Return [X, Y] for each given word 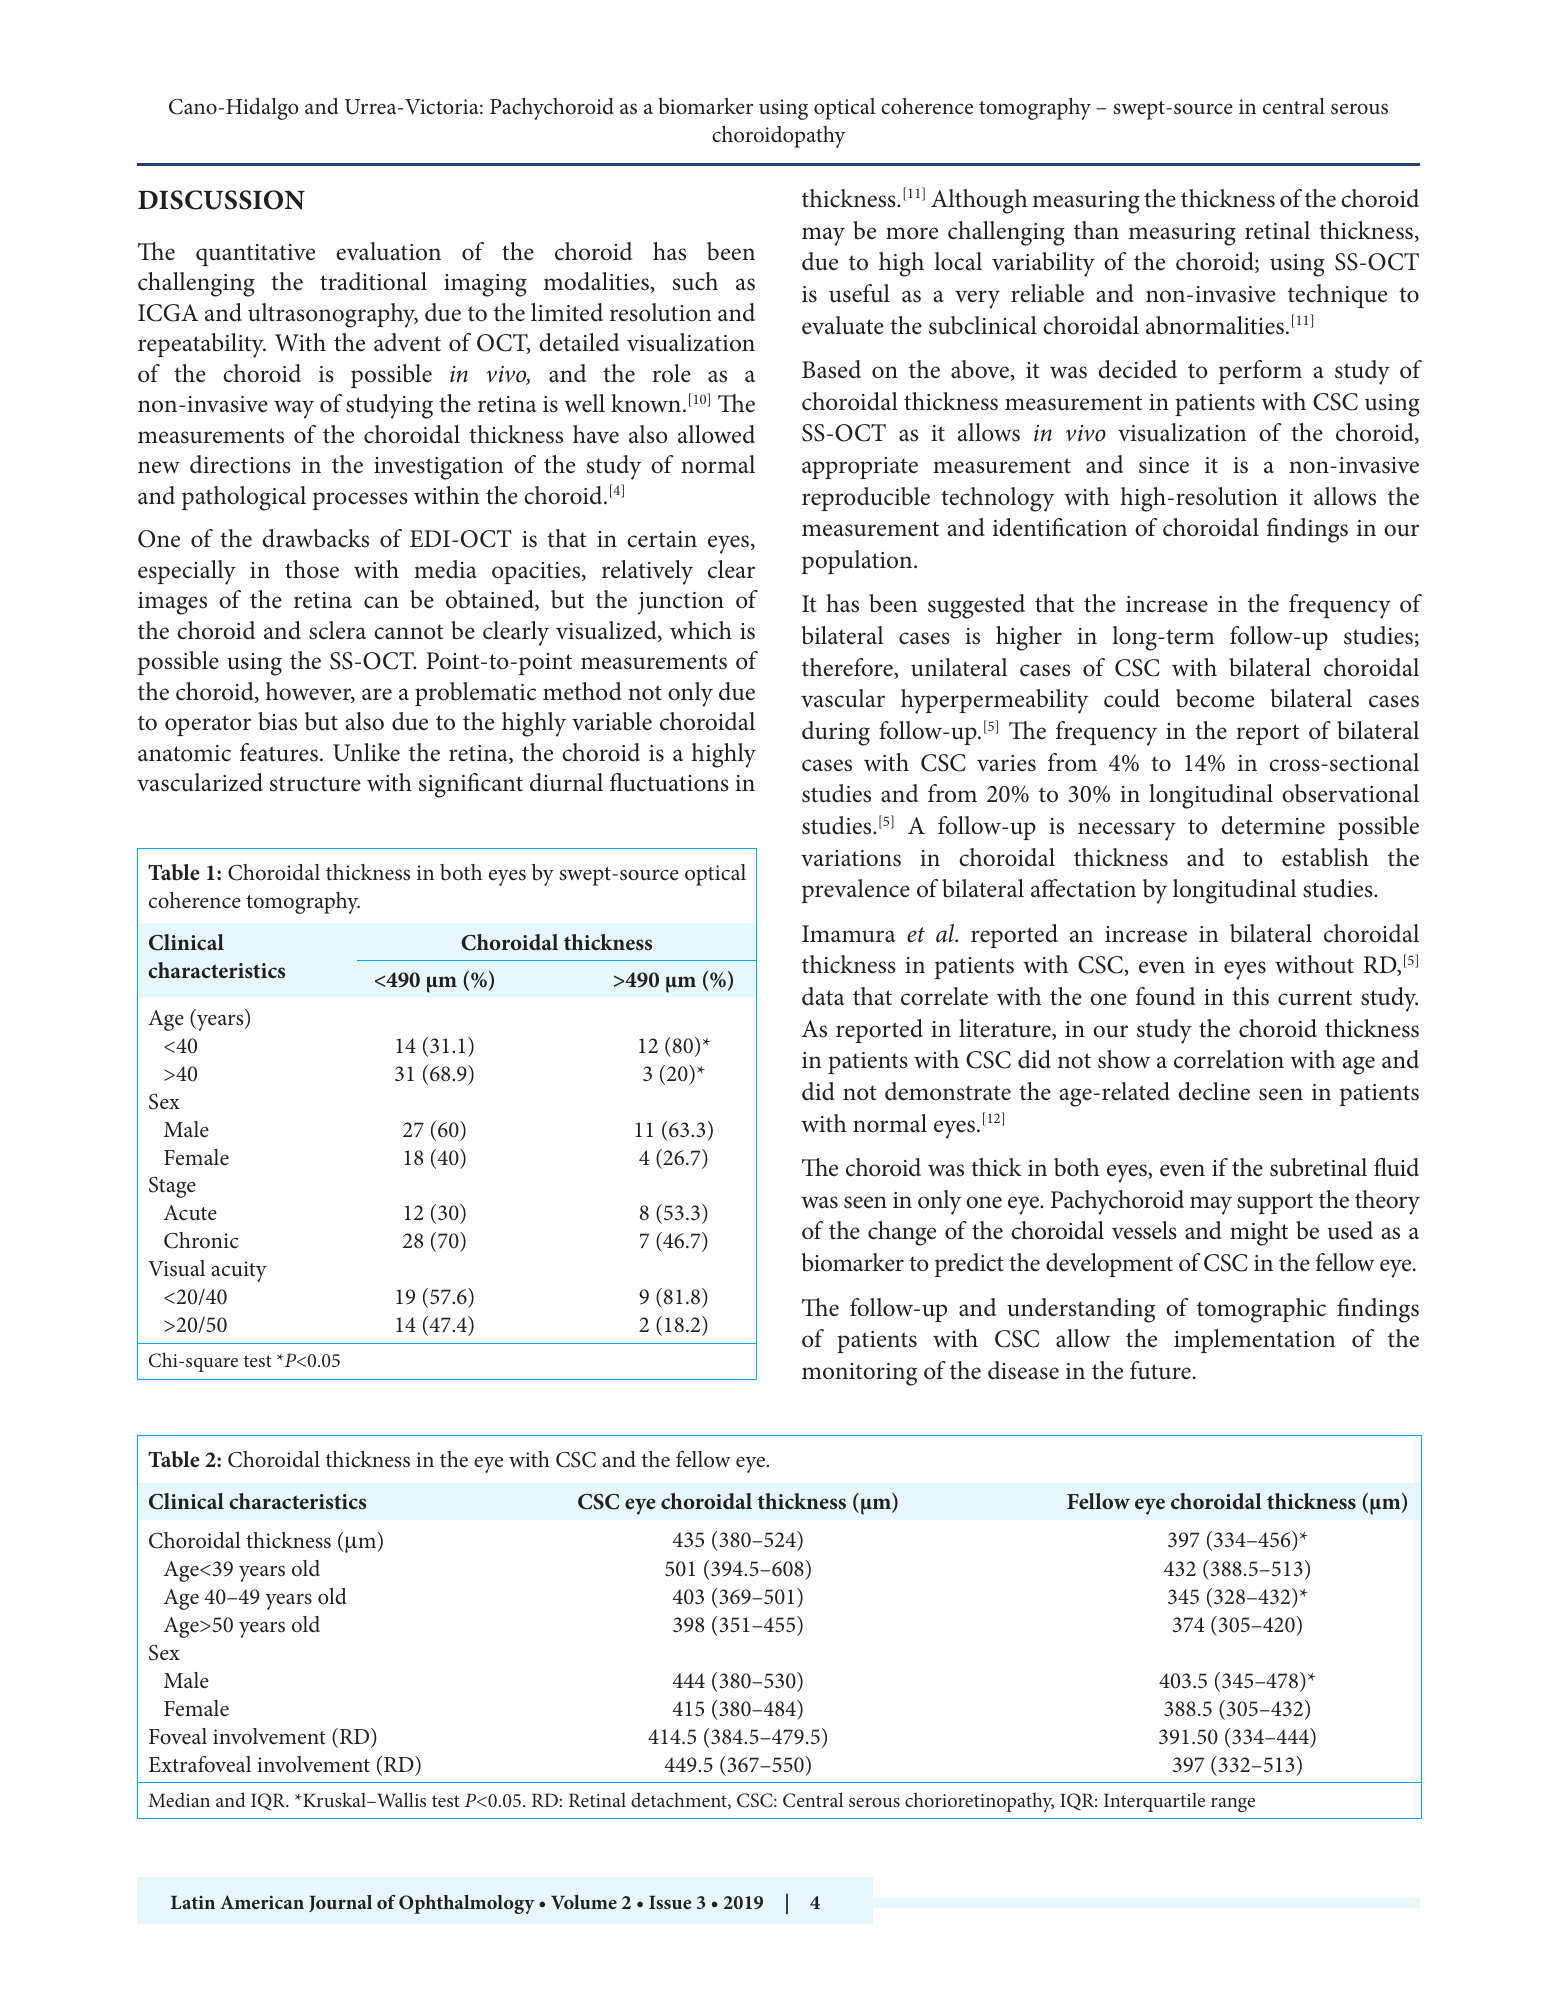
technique [1337, 296]
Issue [670, 1902]
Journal [340, 1903]
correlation [1229, 1059]
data [823, 996]
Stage [172, 1187]
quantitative [255, 255]
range [1233, 1805]
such [695, 281]
